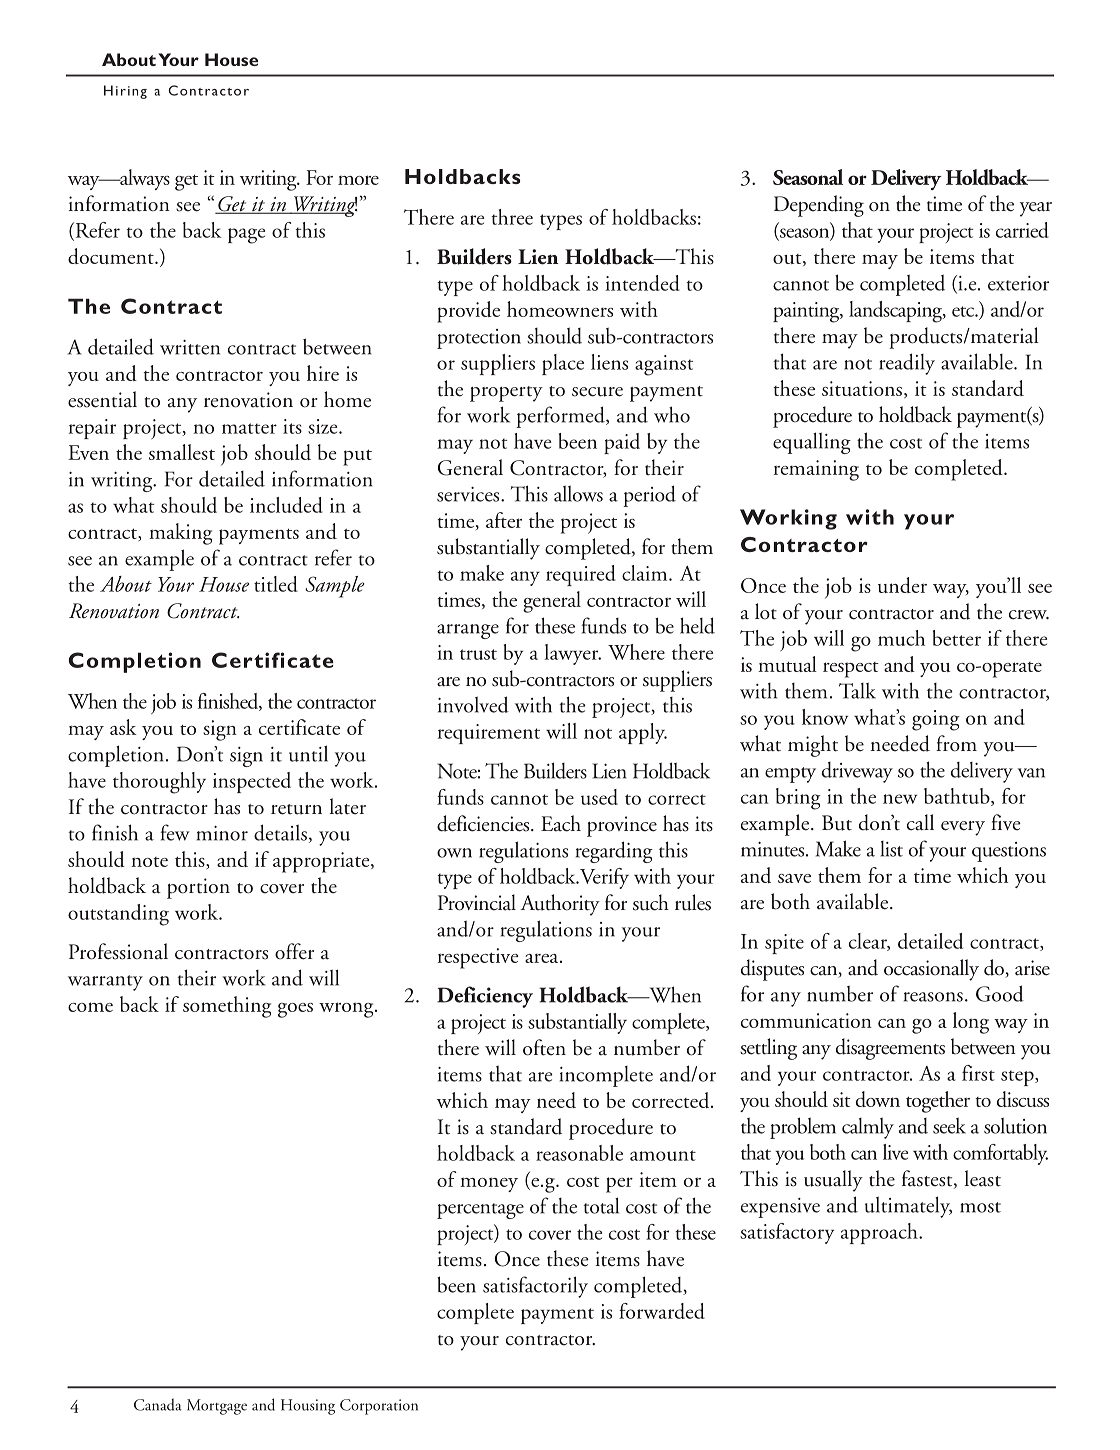 The height and width of the page is (1450, 1120). What do you see at coordinates (902, 585) in the page?
I see `under` at bounding box center [902, 585].
